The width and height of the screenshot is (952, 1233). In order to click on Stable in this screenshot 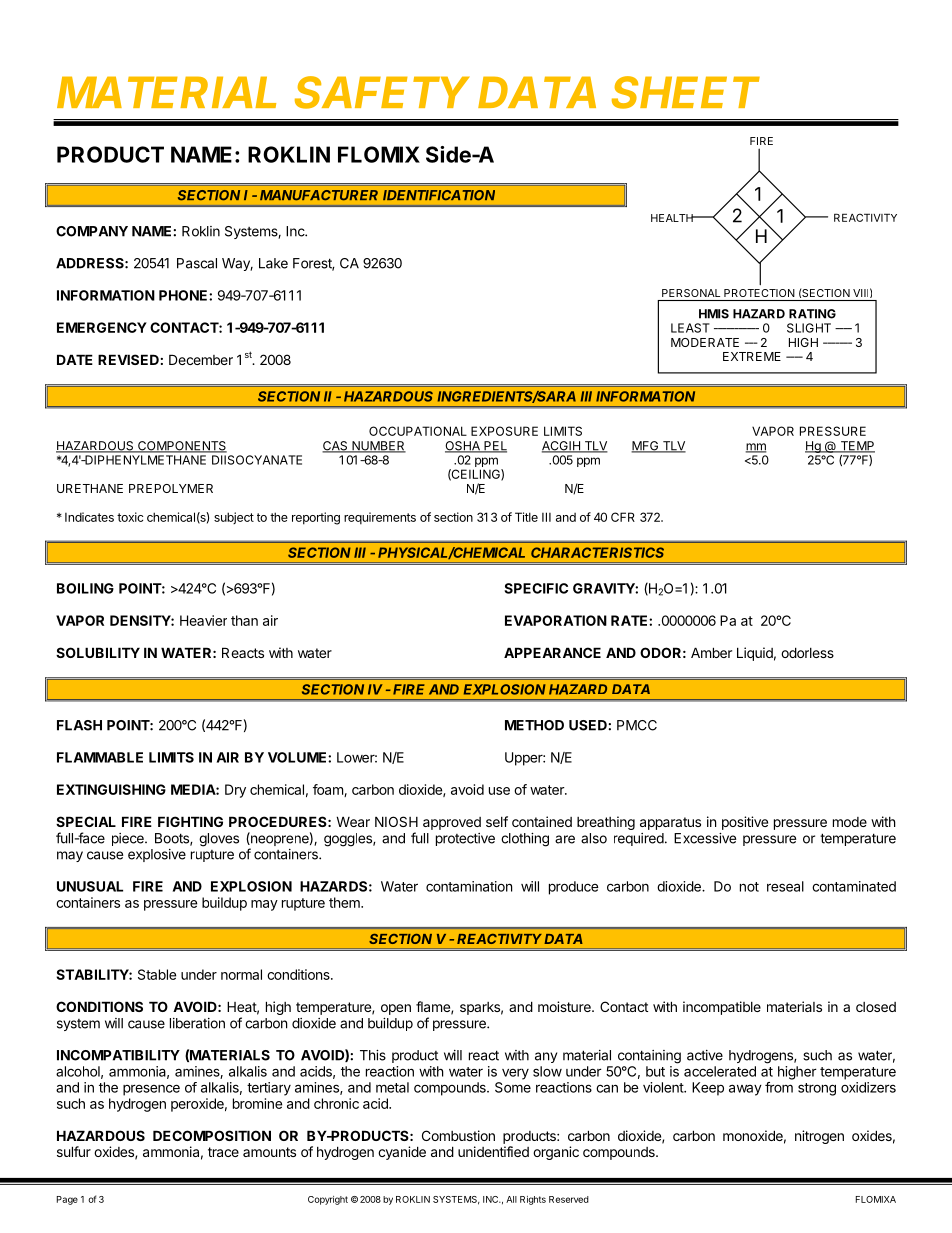, I will do `click(157, 974)`.
